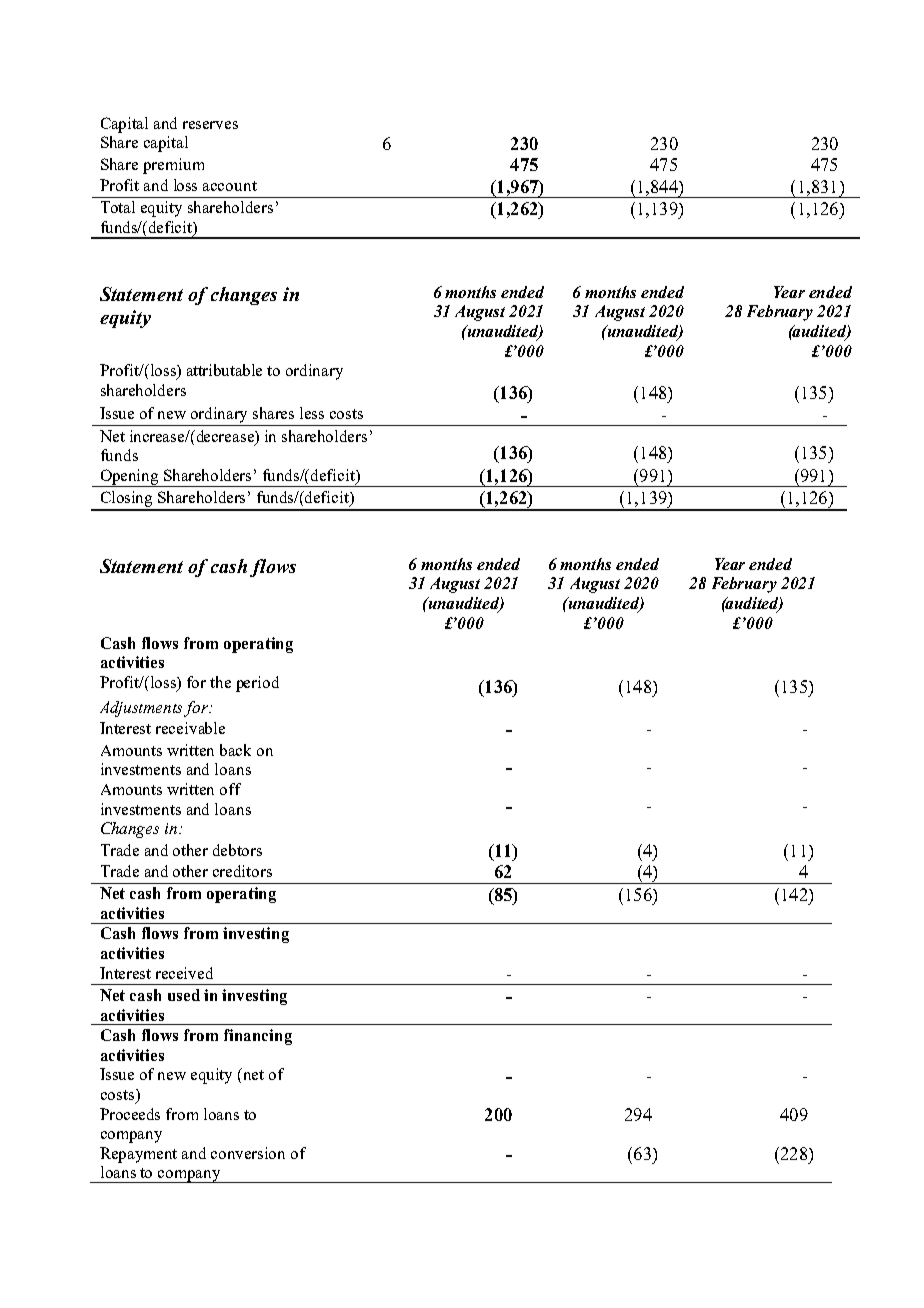  I want to click on Proceeds, so click(130, 1114).
